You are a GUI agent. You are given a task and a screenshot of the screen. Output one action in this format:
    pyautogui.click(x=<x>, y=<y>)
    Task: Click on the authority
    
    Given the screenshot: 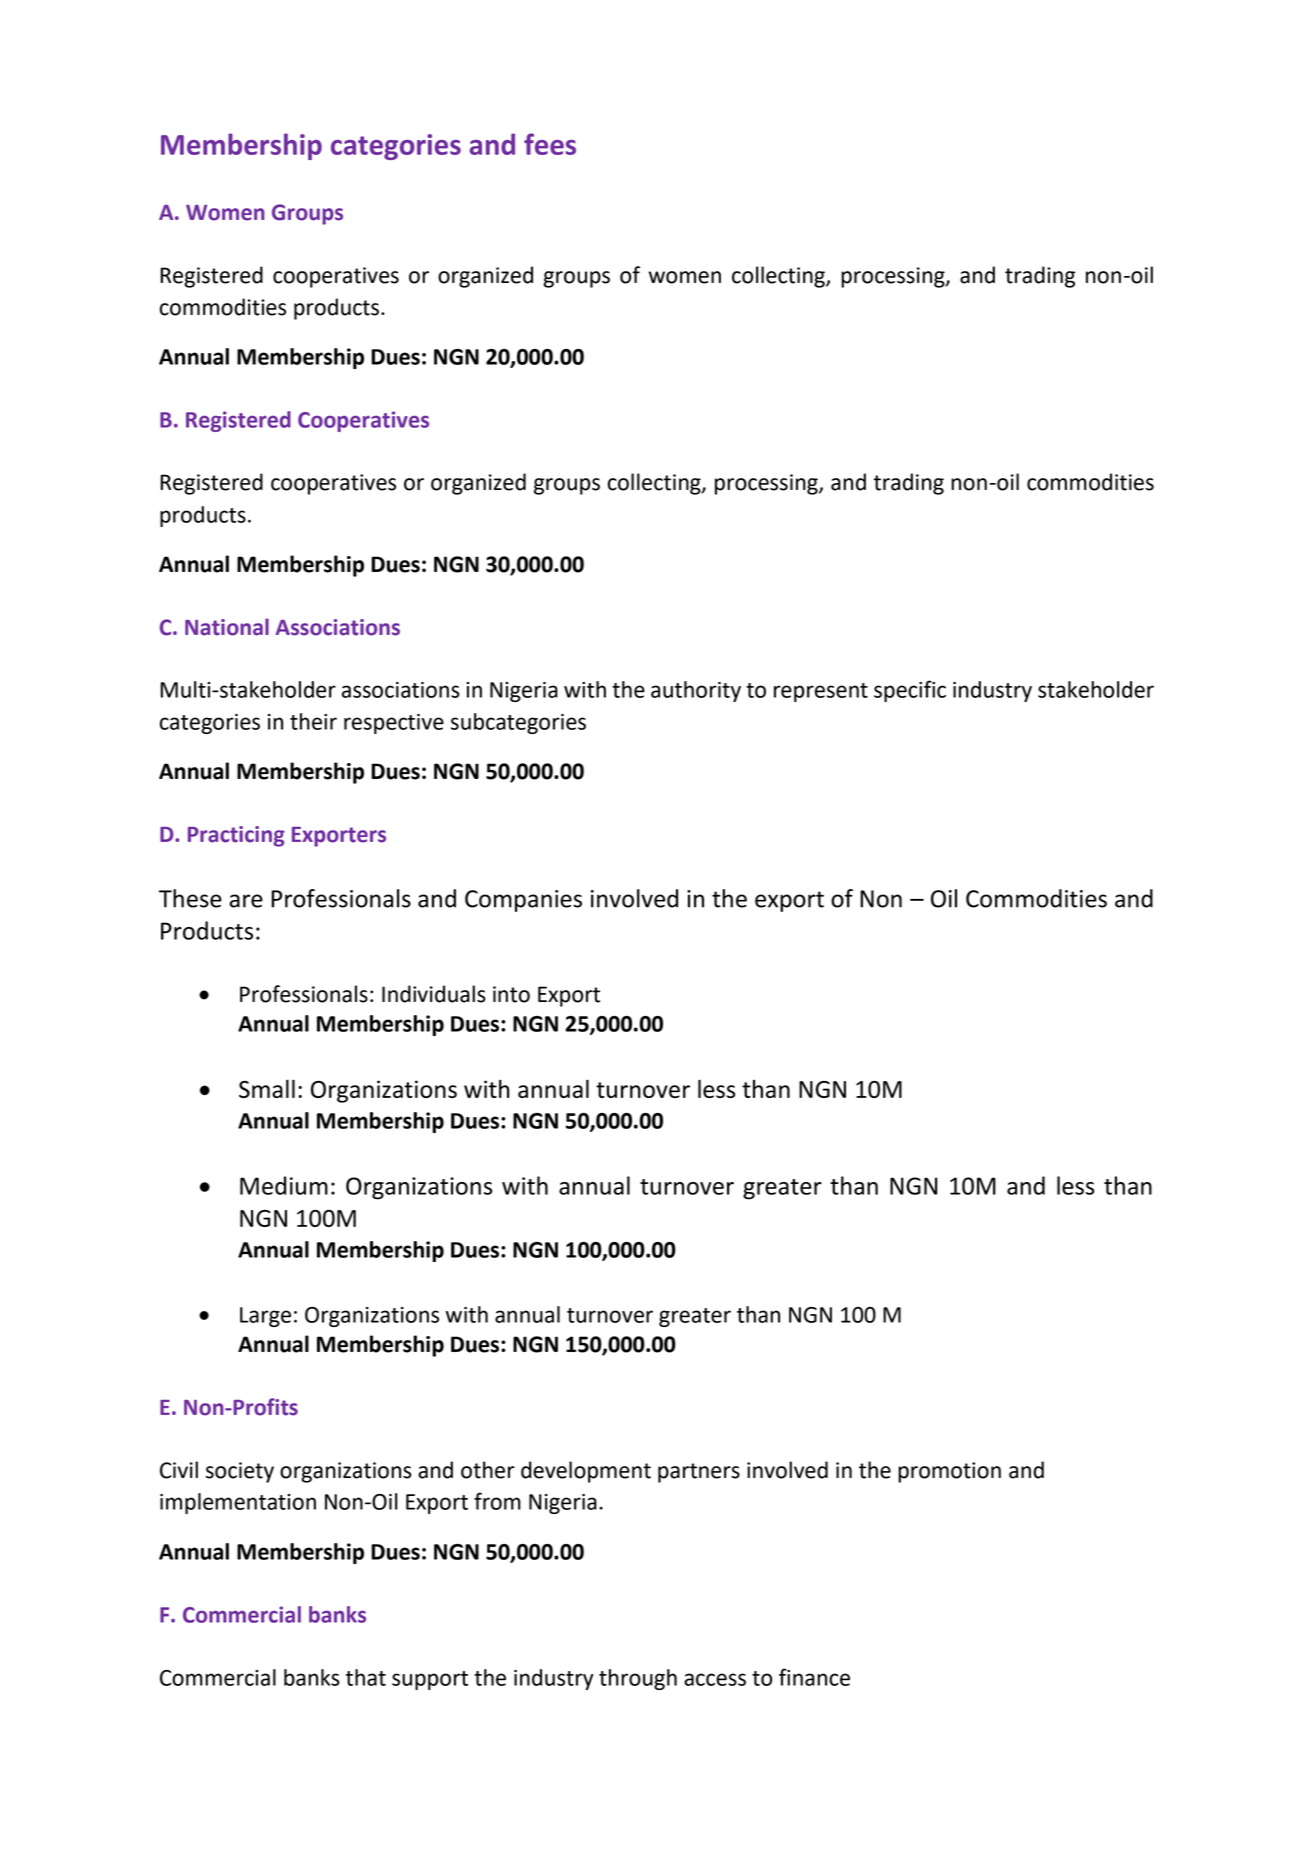 What is the action you would take?
    pyautogui.click(x=696, y=691)
